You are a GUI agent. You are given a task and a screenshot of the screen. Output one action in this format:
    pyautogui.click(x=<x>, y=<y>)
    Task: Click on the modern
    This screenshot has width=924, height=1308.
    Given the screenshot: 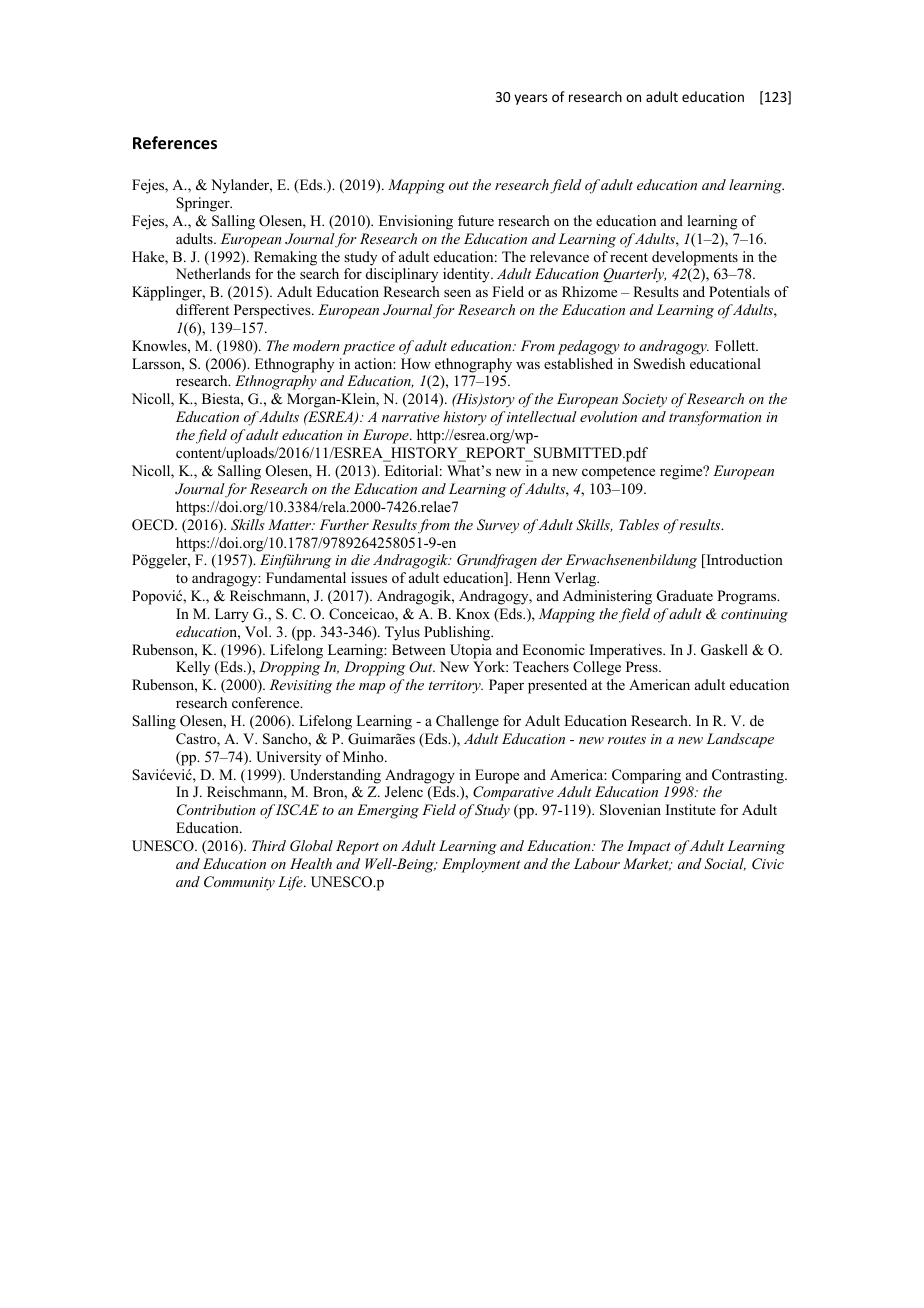 What is the action you would take?
    pyautogui.click(x=316, y=345)
